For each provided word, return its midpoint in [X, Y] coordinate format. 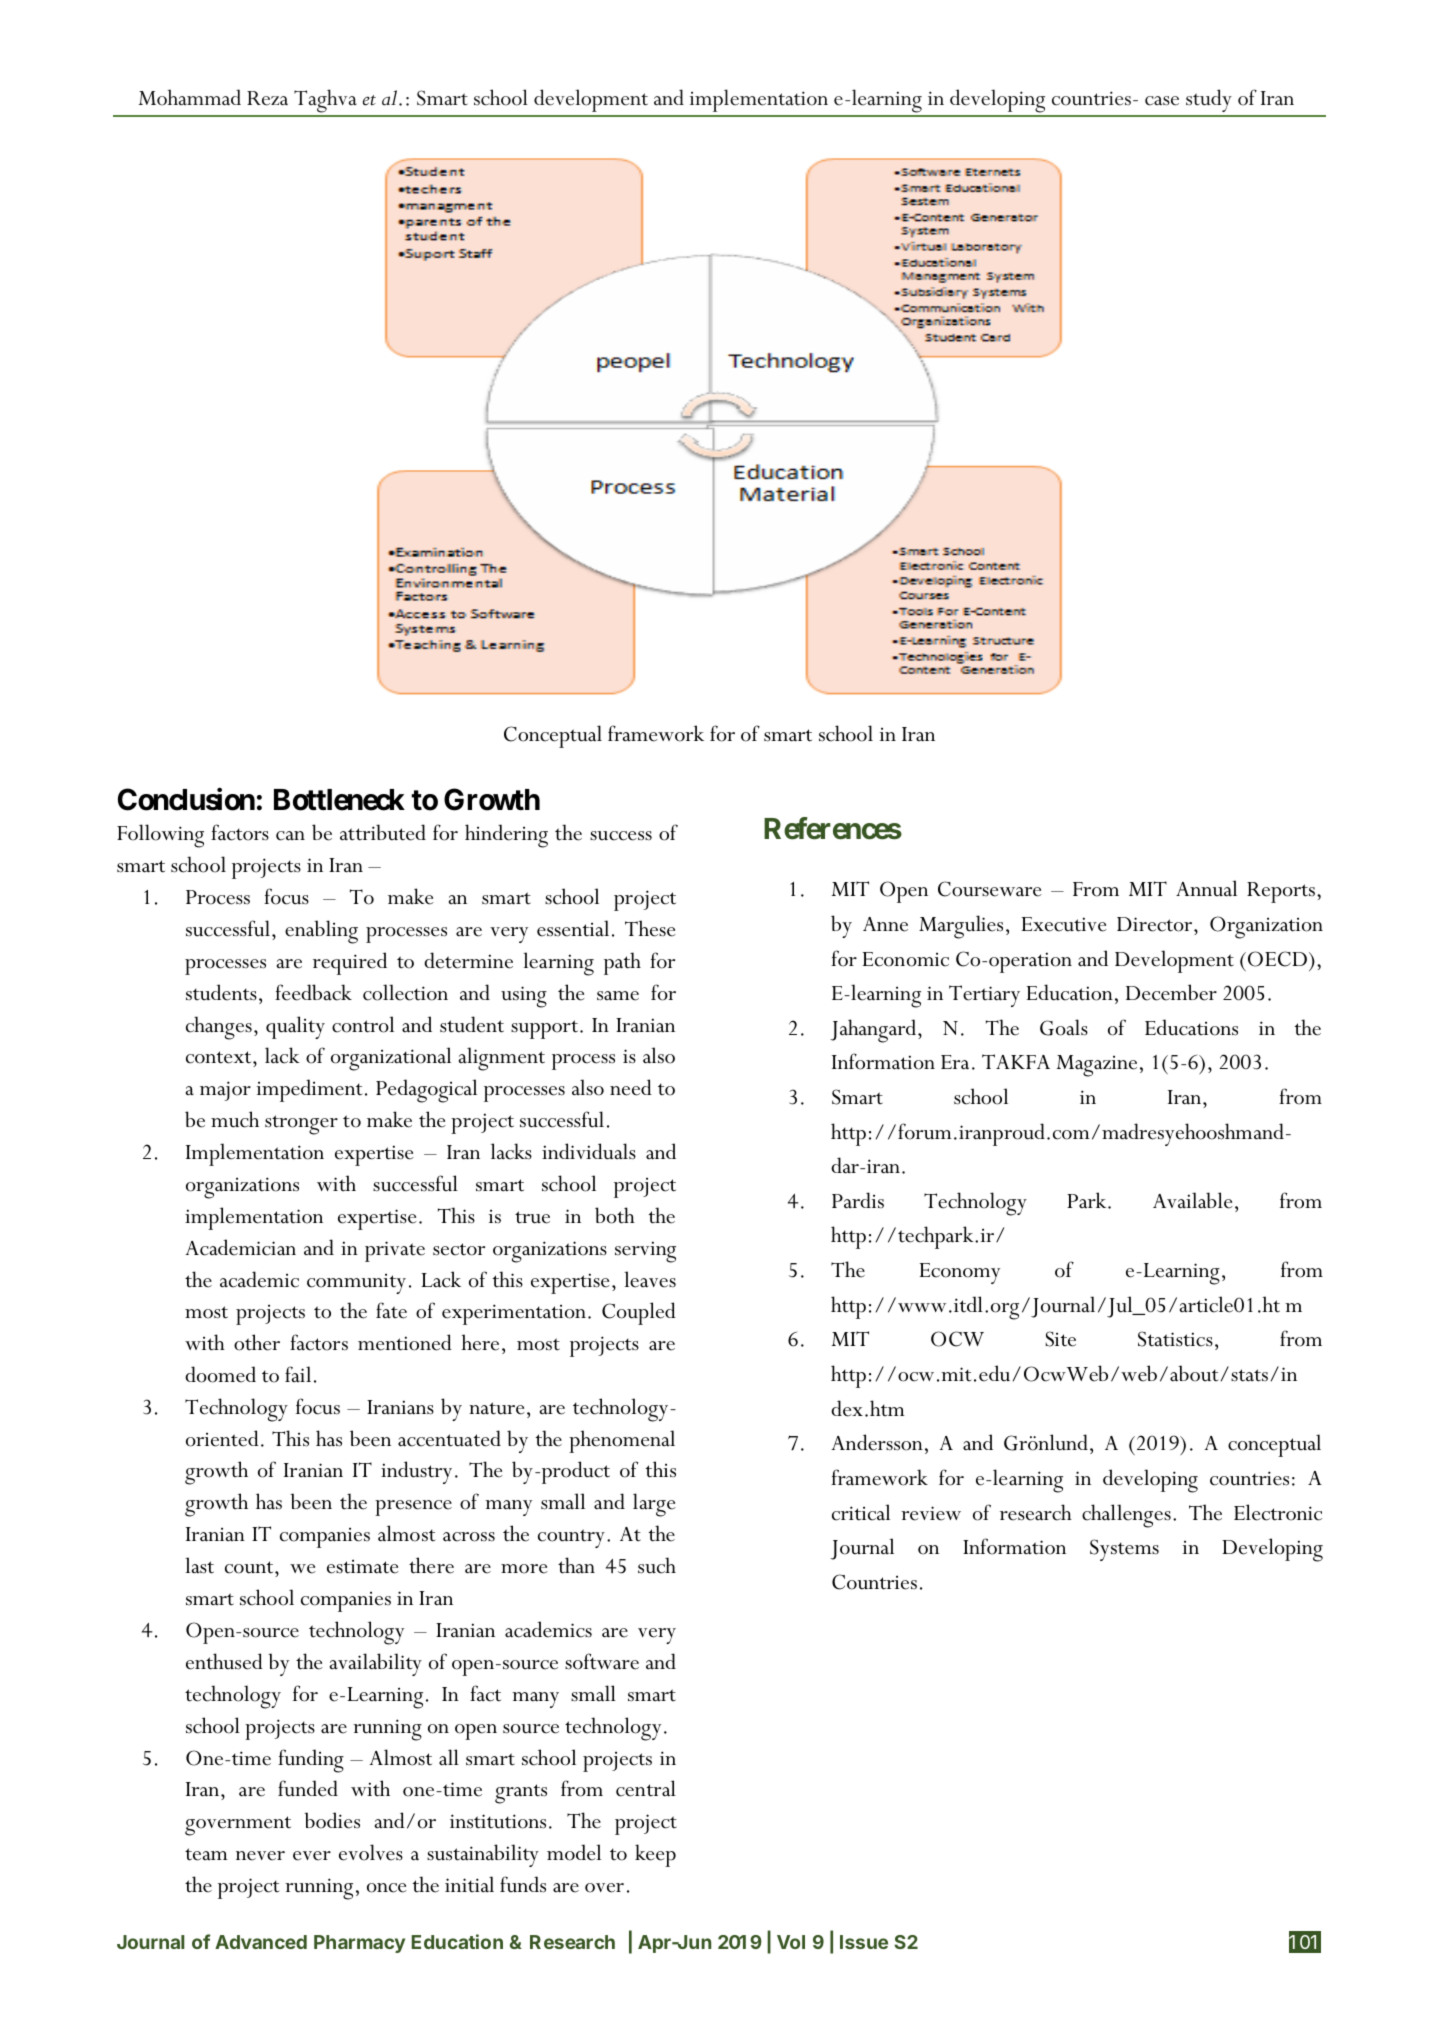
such [657, 1565]
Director [1156, 924]
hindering [506, 836]
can [290, 836]
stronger [301, 1125]
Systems [1124, 1550]
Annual [1206, 888]
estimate [363, 1567]
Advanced [261, 1942]
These [650, 928]
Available [1193, 1200]
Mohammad [190, 97]
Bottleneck [339, 800]
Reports [1281, 892]
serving [645, 1252]
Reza [267, 98]
